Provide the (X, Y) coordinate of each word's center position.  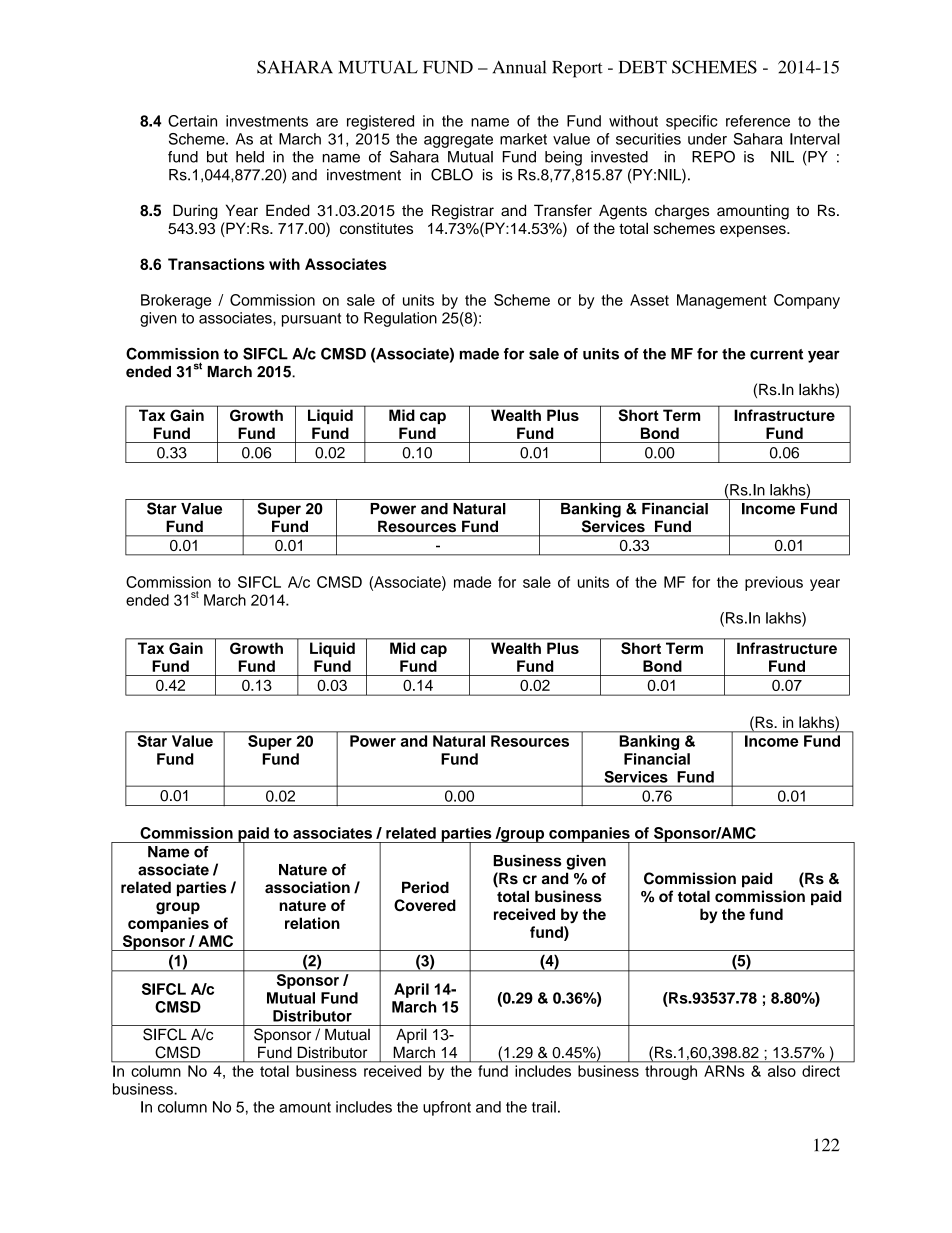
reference (758, 121)
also (782, 1071)
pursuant (311, 320)
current (776, 354)
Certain (192, 121)
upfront (447, 1108)
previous (774, 583)
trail (544, 1107)
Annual (519, 67)
